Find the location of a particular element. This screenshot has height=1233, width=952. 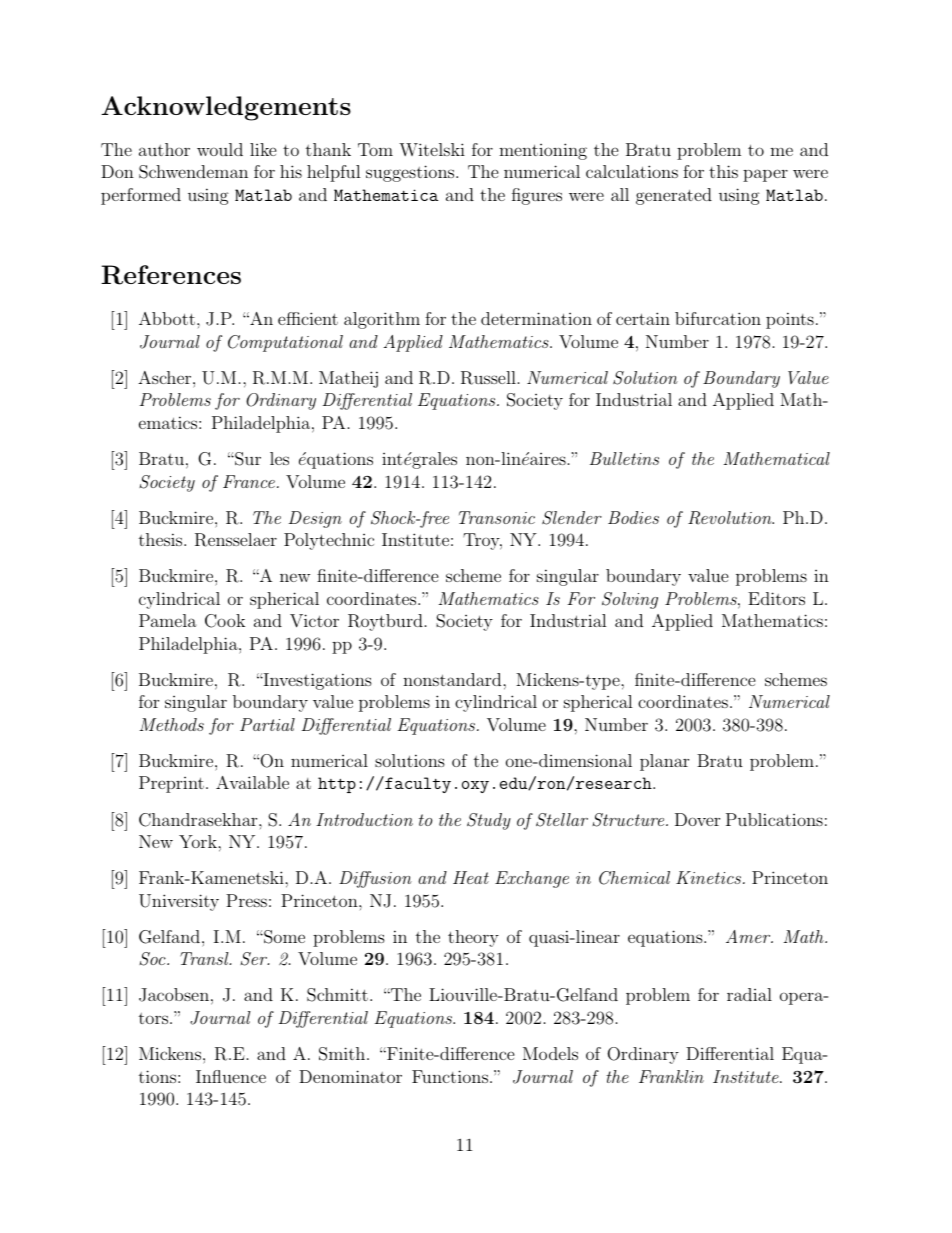

planar is located at coordinates (664, 762).
